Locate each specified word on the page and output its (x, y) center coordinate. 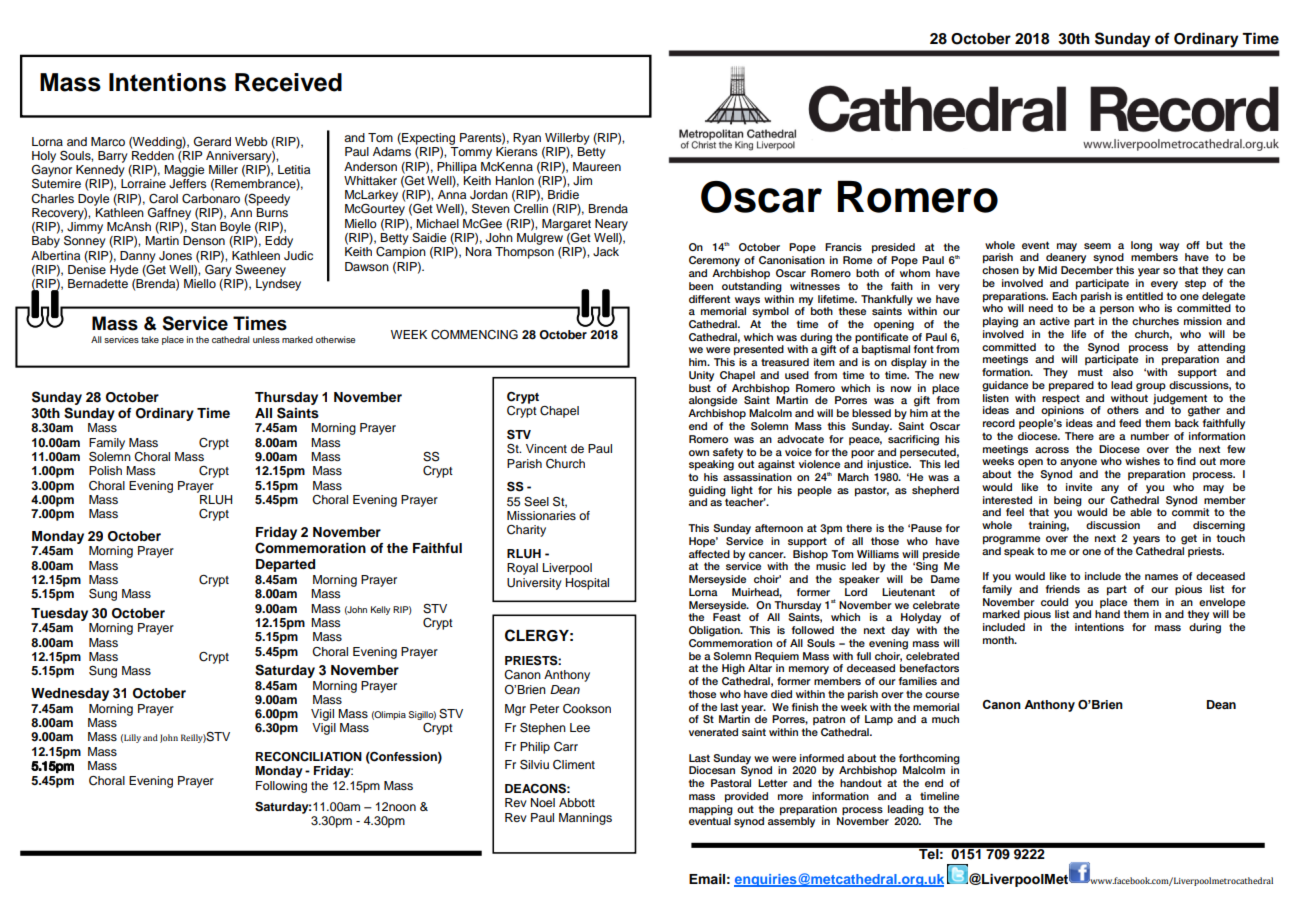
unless (266, 339)
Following (281, 787)
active (1055, 321)
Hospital (587, 584)
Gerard (212, 141)
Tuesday (59, 614)
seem (1097, 246)
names (1161, 577)
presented (759, 350)
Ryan (527, 139)
